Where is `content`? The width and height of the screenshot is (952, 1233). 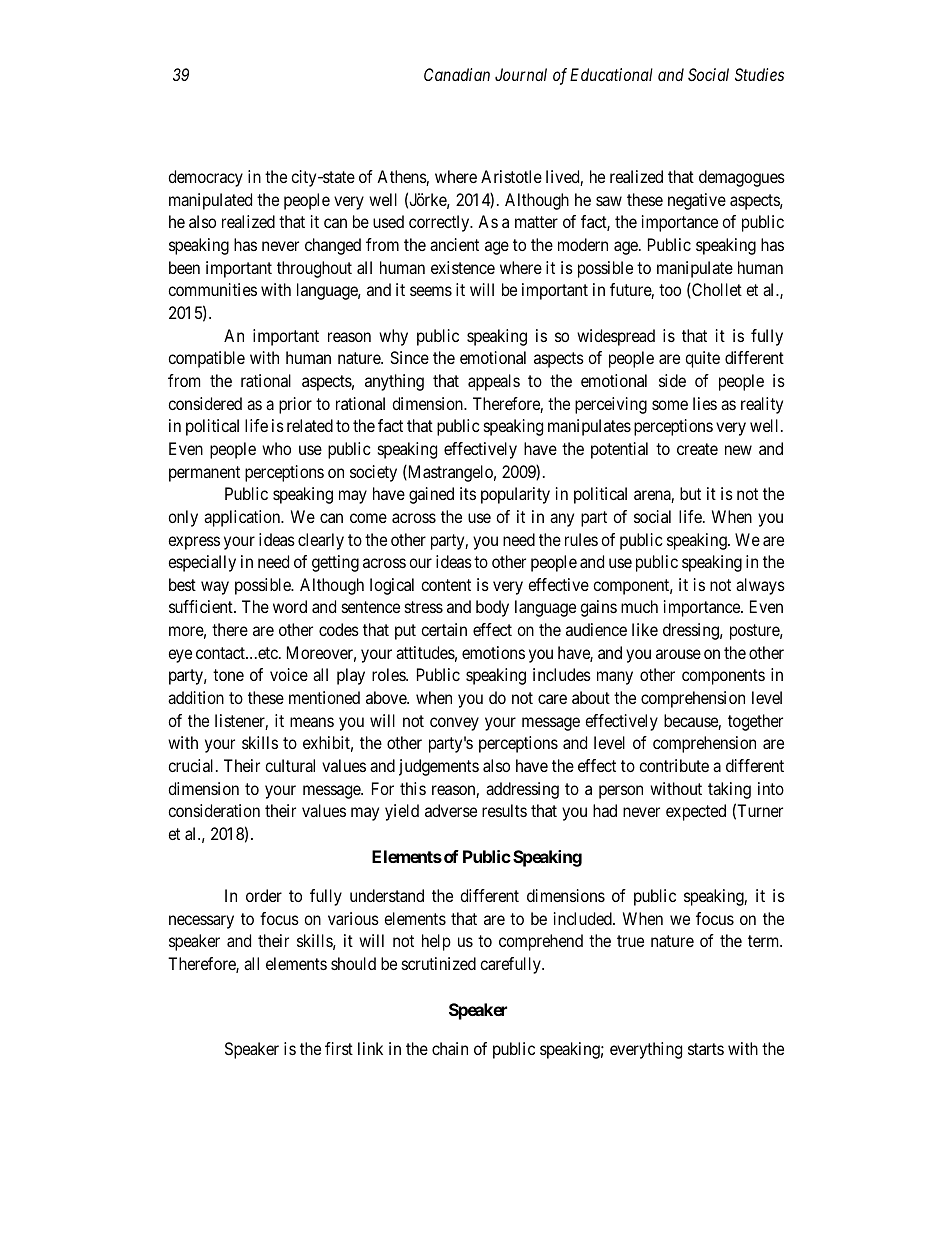
content is located at coordinates (446, 585).
